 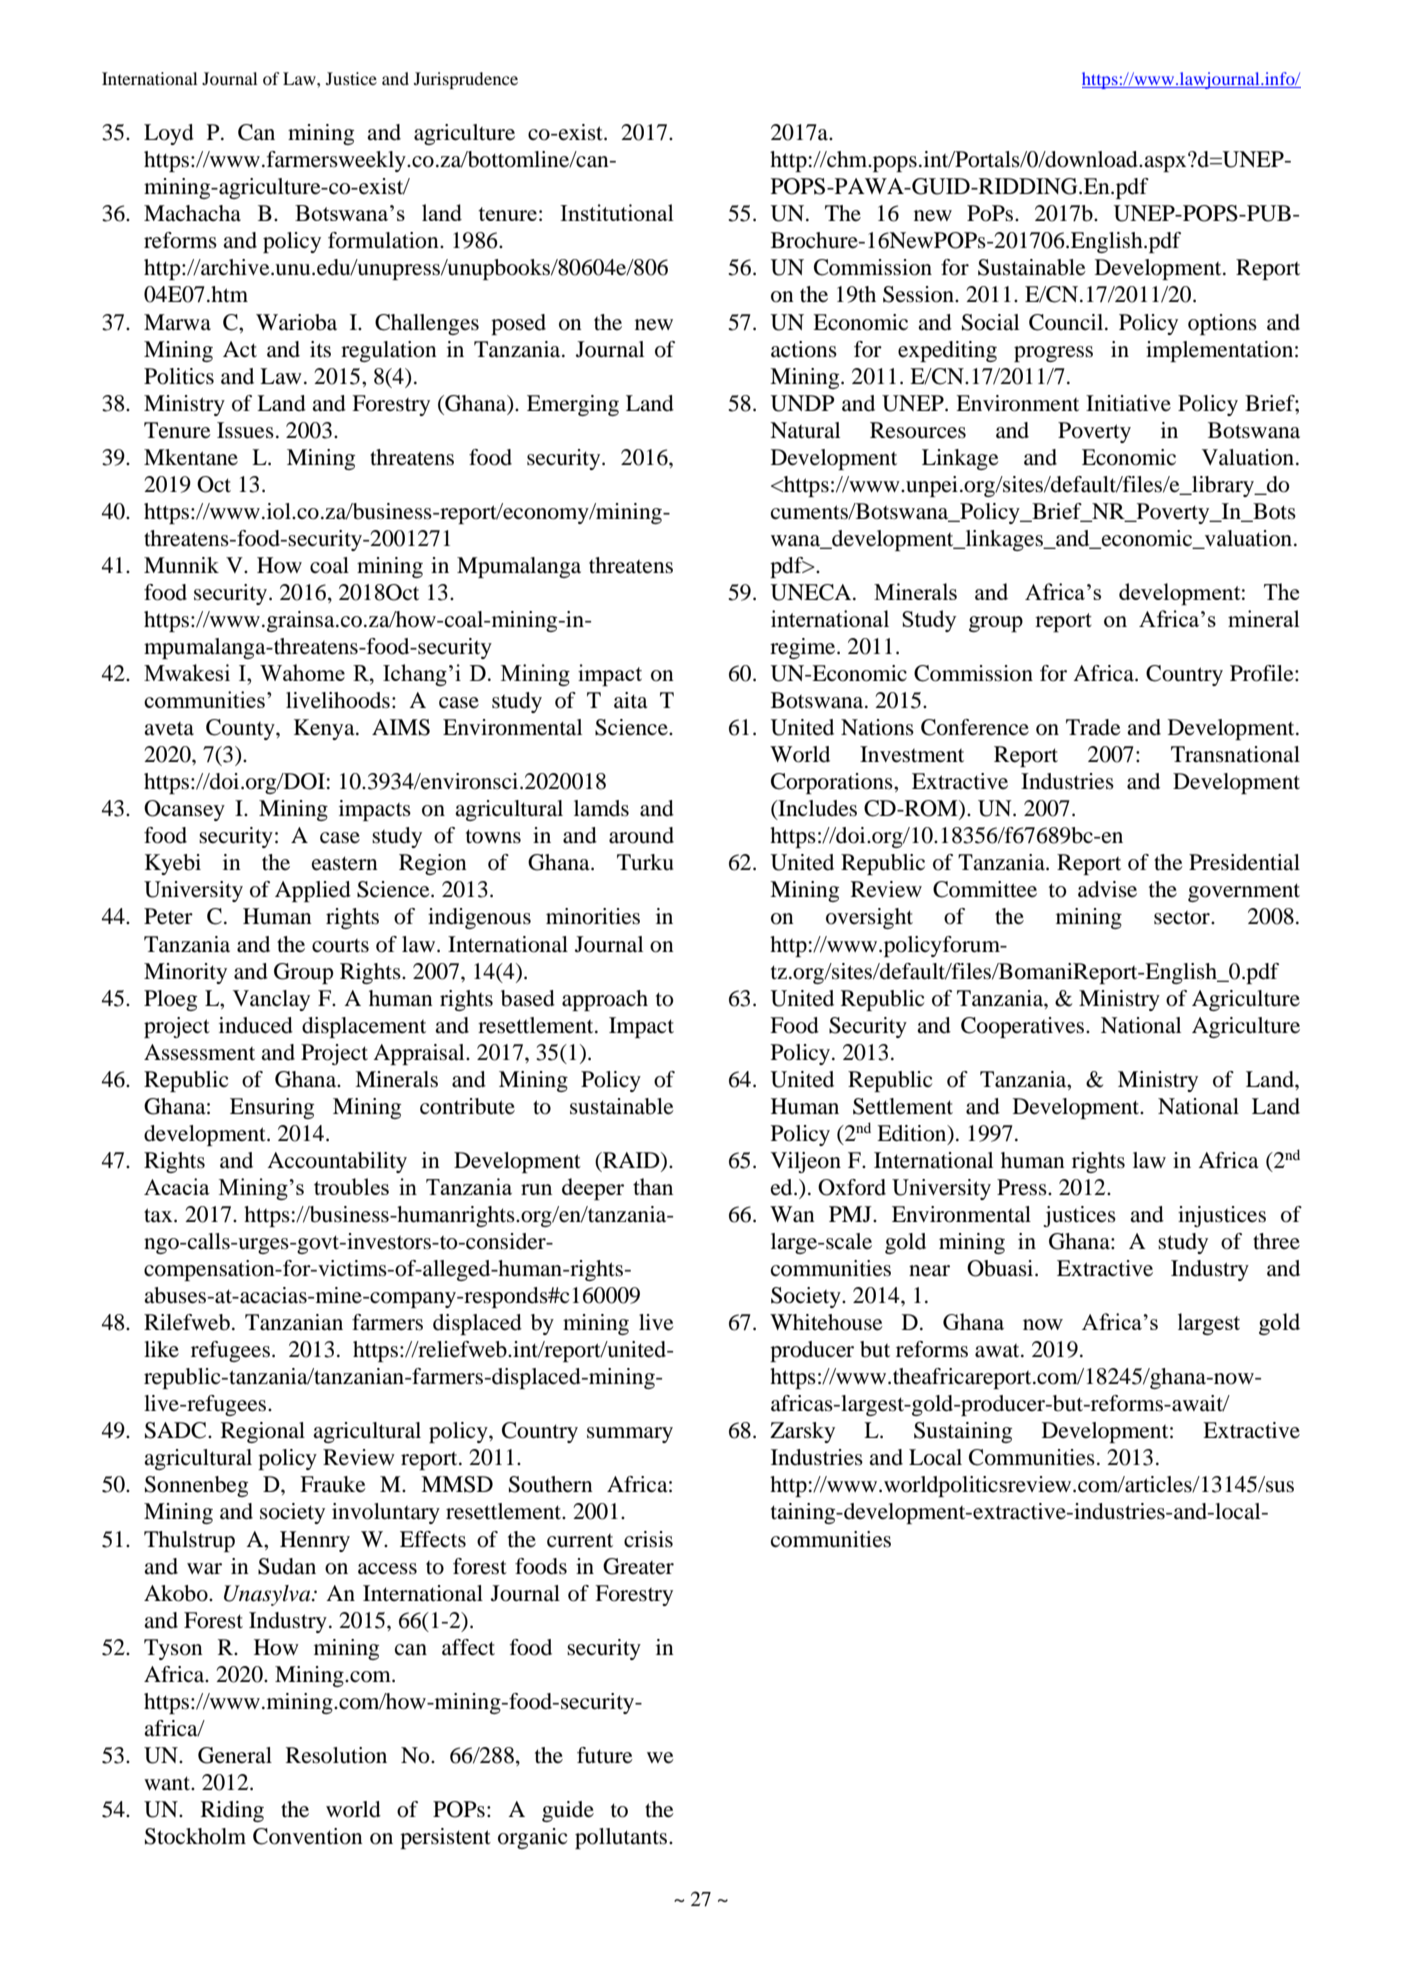 I want to click on courts, so click(x=340, y=946).
